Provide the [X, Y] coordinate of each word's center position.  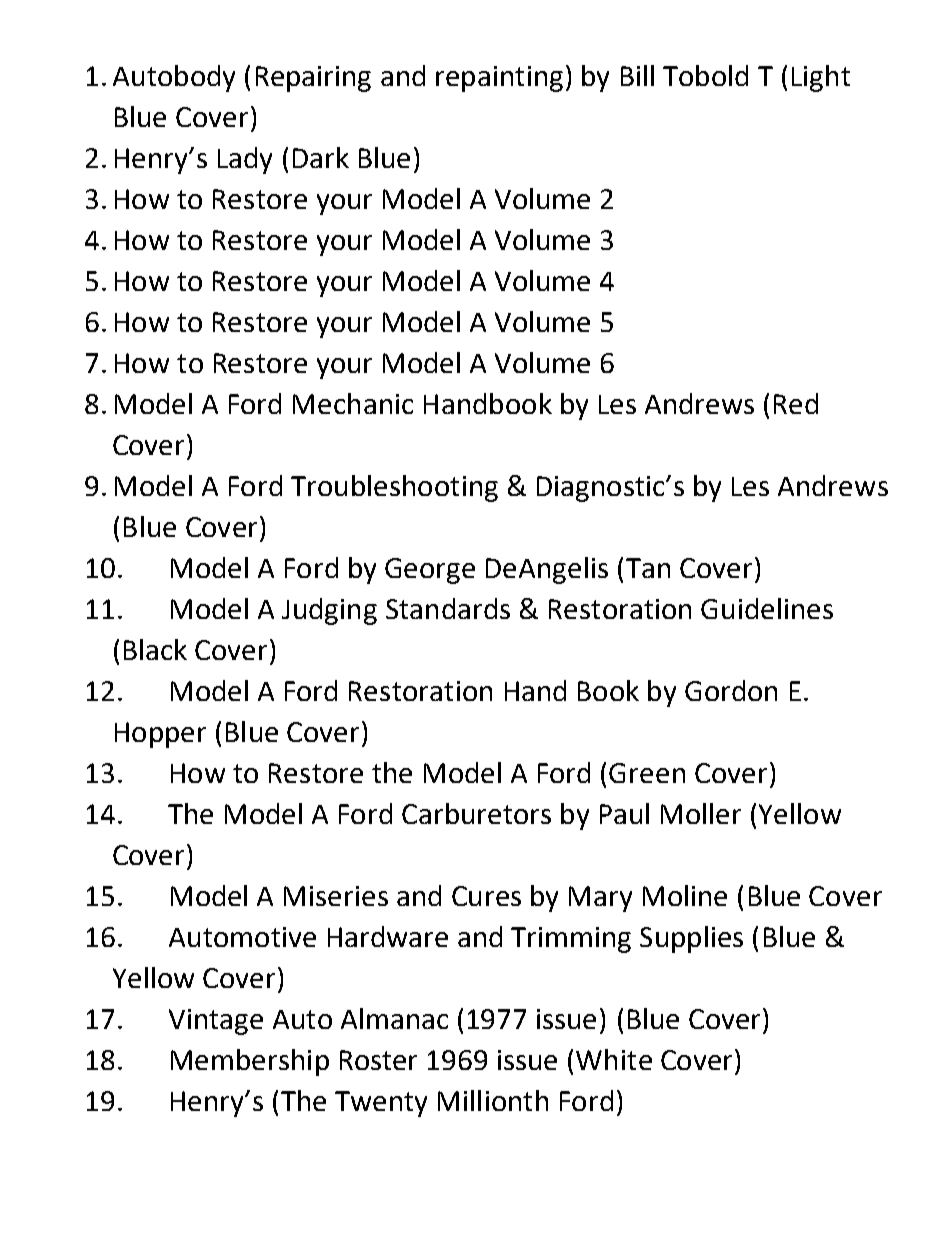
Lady [245, 160]
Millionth [493, 1100]
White [614, 1059]
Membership [250, 1062]
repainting [499, 79]
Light [821, 78]
